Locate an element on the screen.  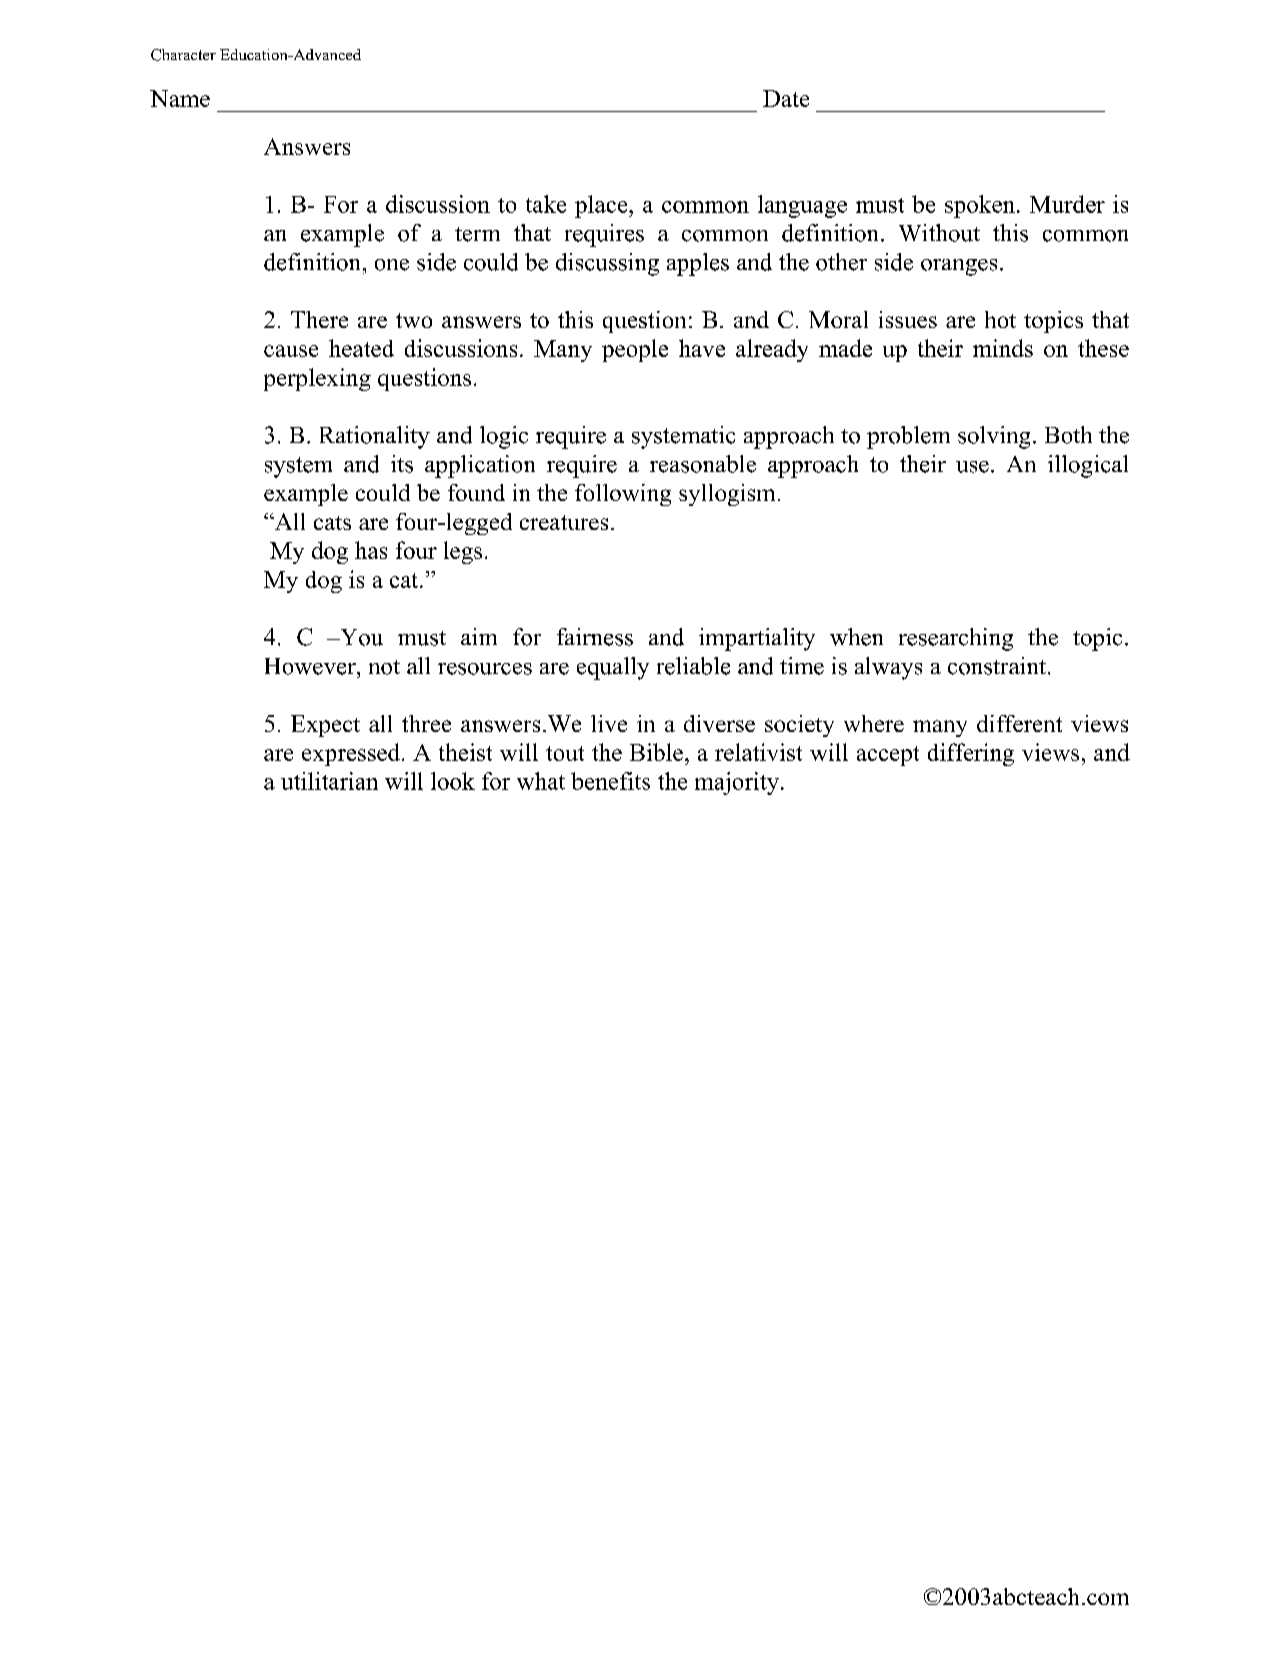
solving is located at coordinates (994, 437).
